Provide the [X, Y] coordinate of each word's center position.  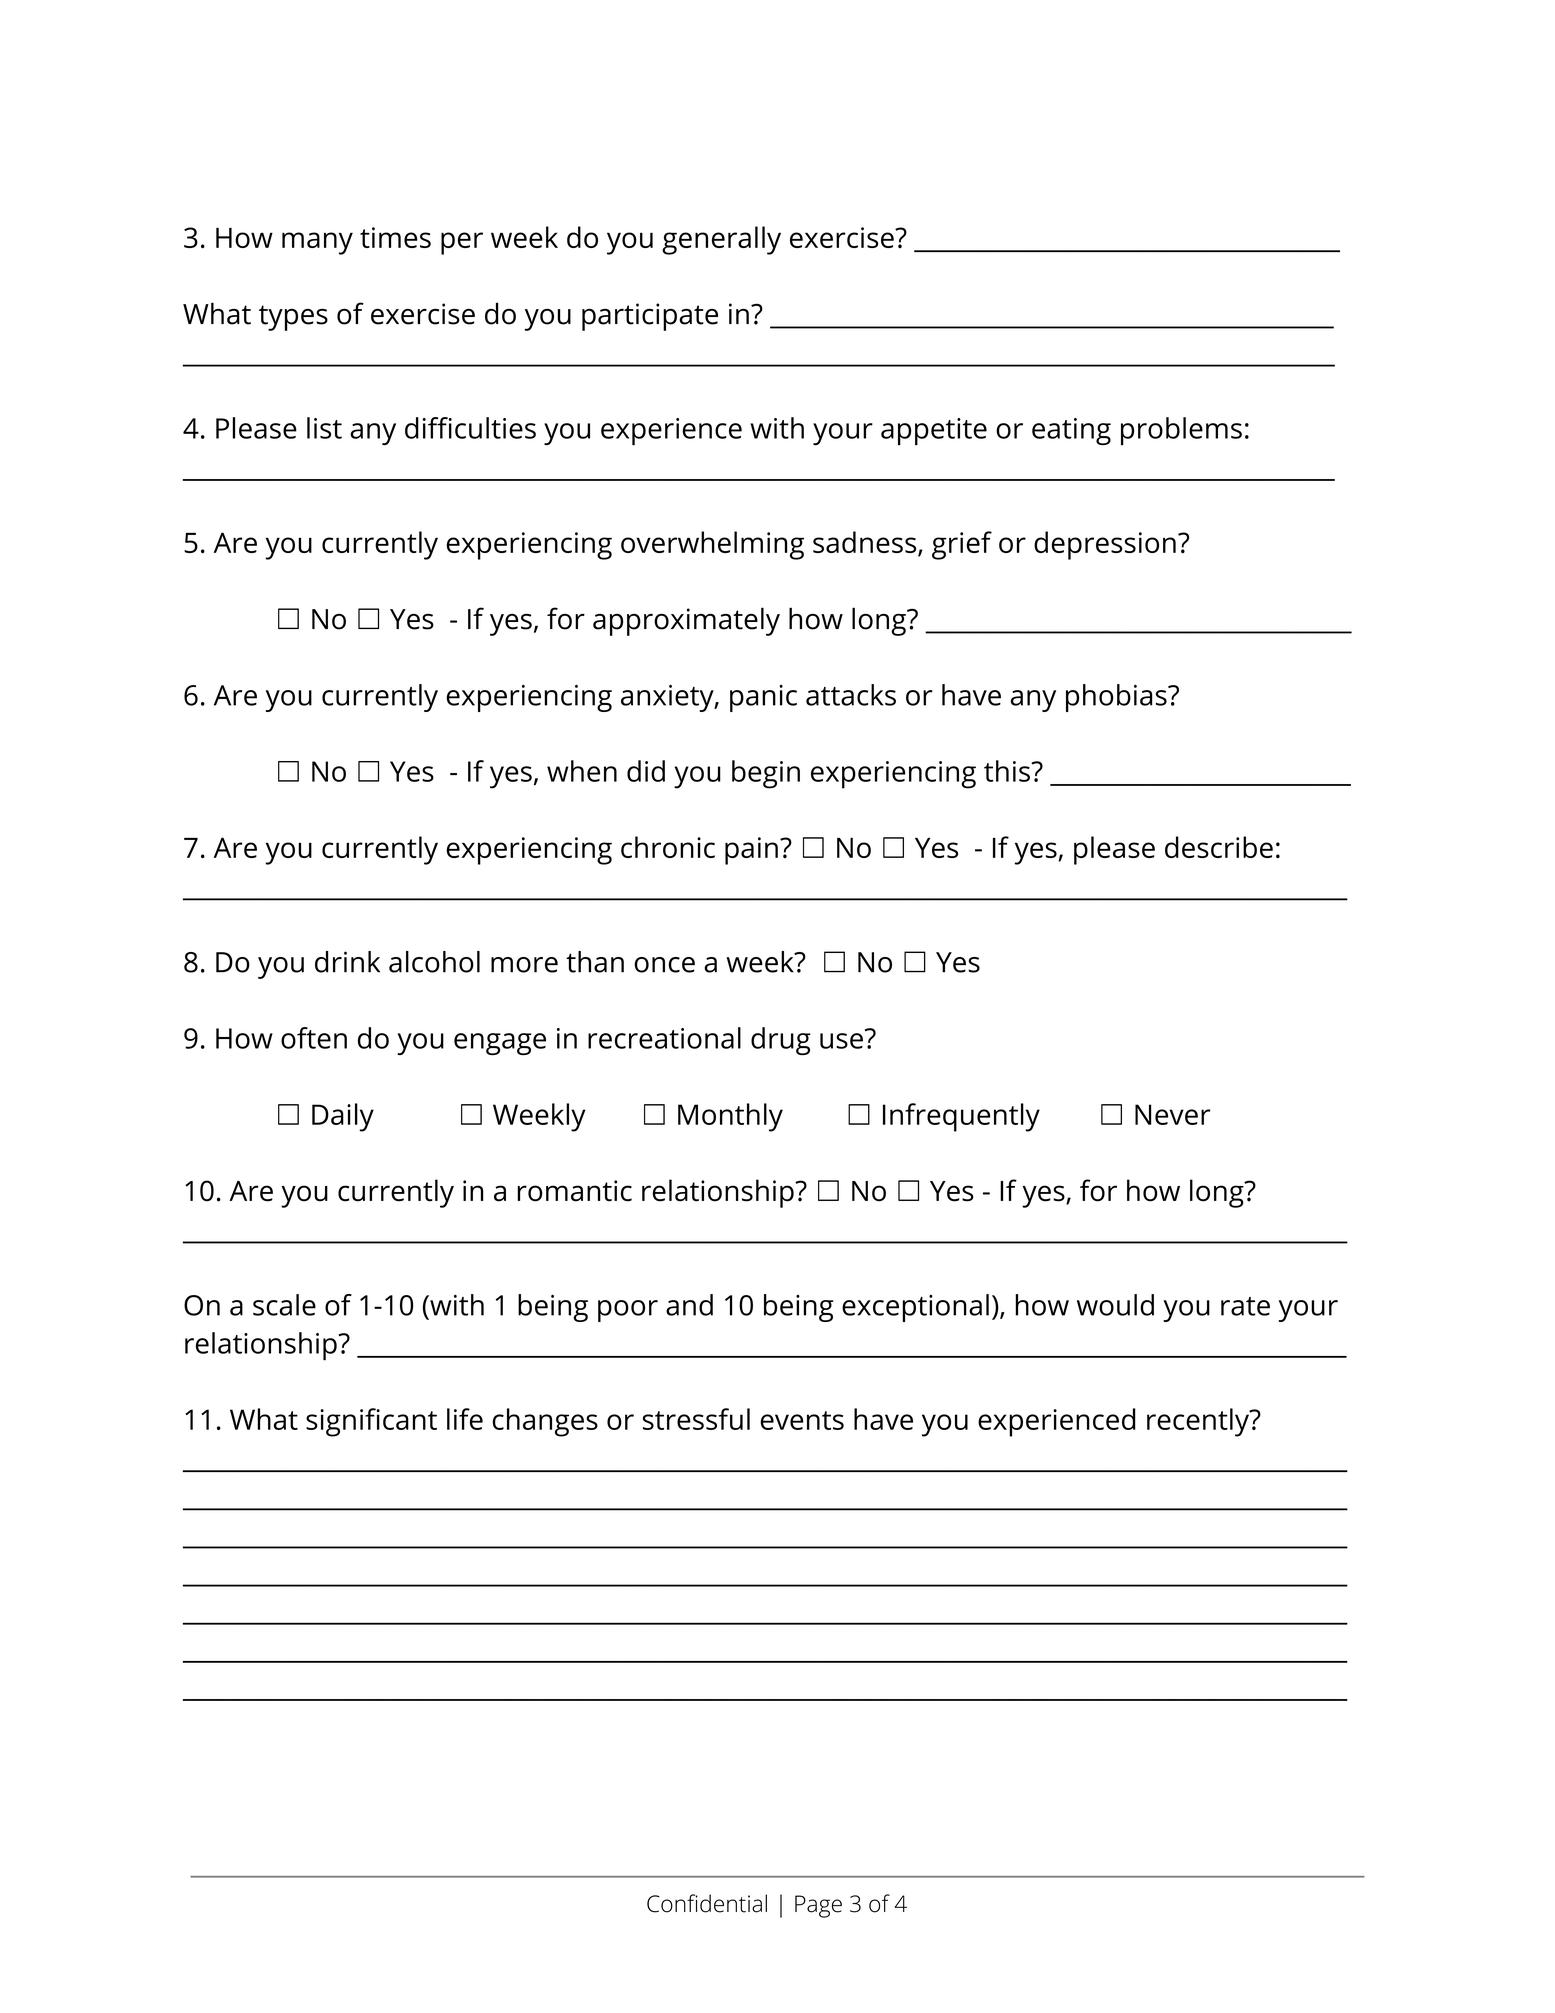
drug [781, 1041]
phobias [1117, 698]
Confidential [707, 1903]
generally [721, 240]
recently [1199, 1422]
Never [1172, 1114]
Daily [343, 1117]
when [582, 771]
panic [763, 698]
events [802, 1420]
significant [371, 1422]
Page [818, 1906]
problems [1181, 431]
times [395, 237]
